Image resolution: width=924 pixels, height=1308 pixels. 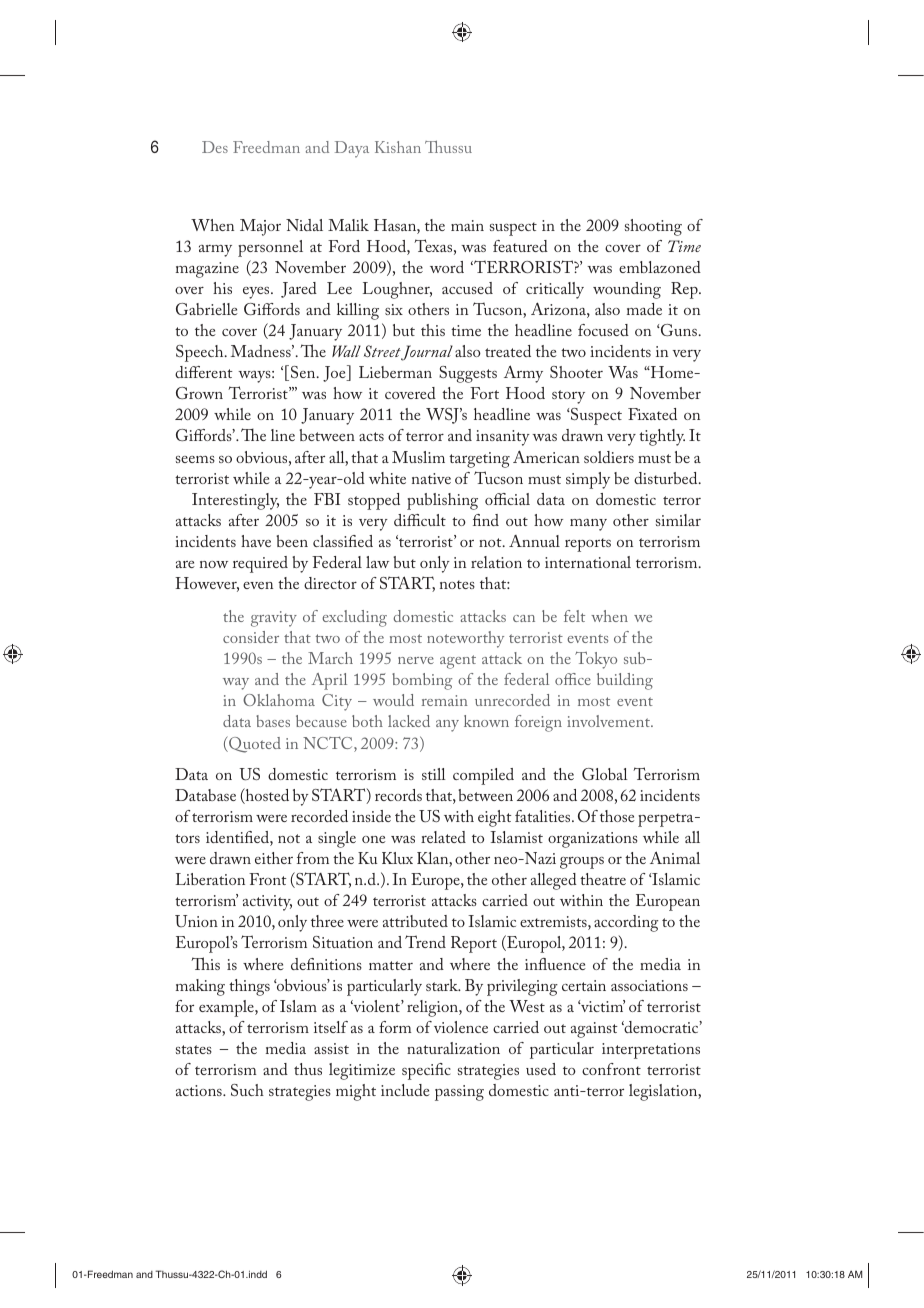 I want to click on involvement, so click(x=609, y=721).
